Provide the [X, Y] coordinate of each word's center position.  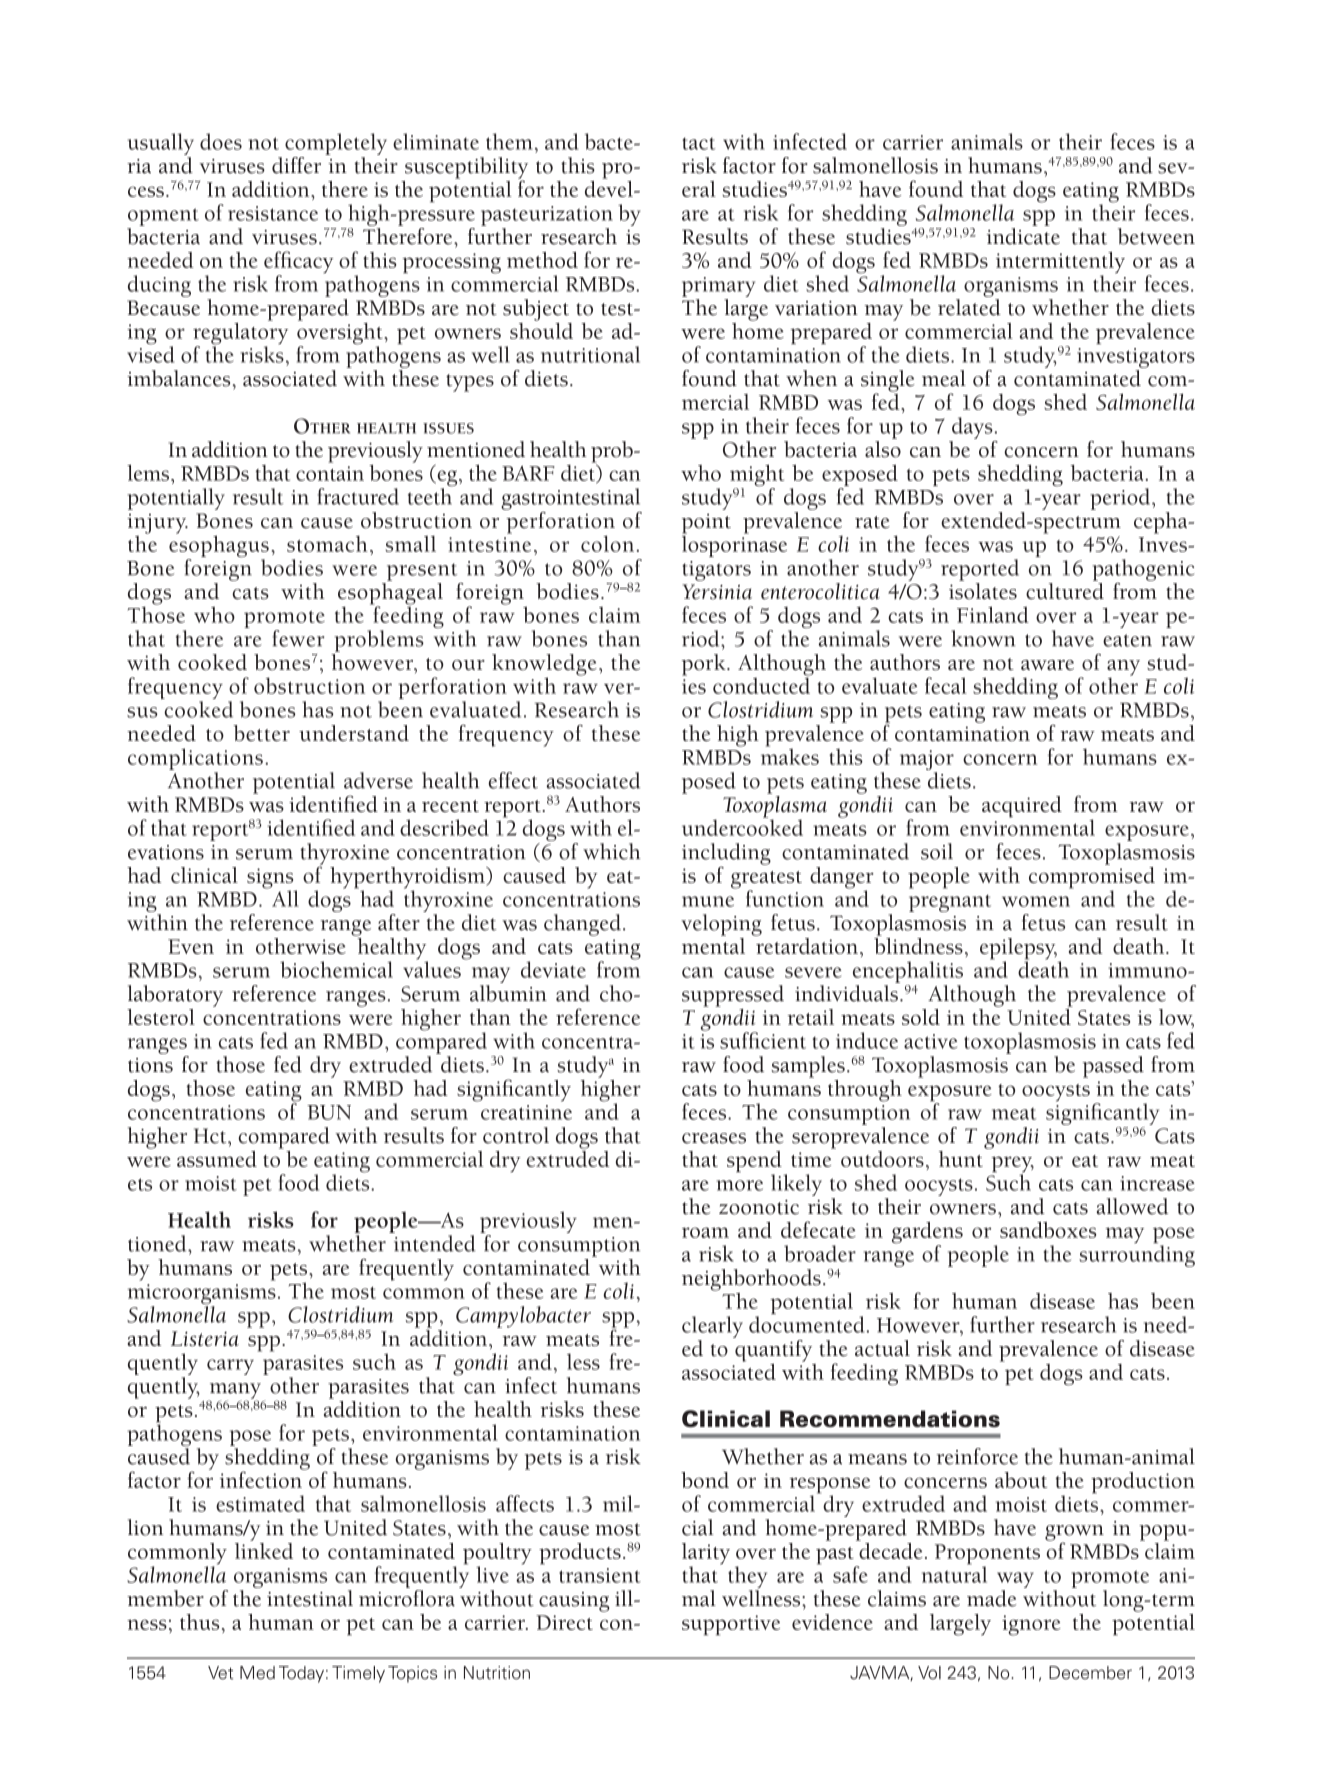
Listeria [205, 1338]
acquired [1022, 807]
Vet [220, 1673]
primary [718, 287]
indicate [1023, 236]
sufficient [763, 1040]
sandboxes [1048, 1230]
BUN [329, 1112]
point [706, 524]
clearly [712, 1327]
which [612, 851]
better [261, 733]
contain [330, 473]
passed [1113, 1067]
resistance [273, 213]
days [972, 428]
